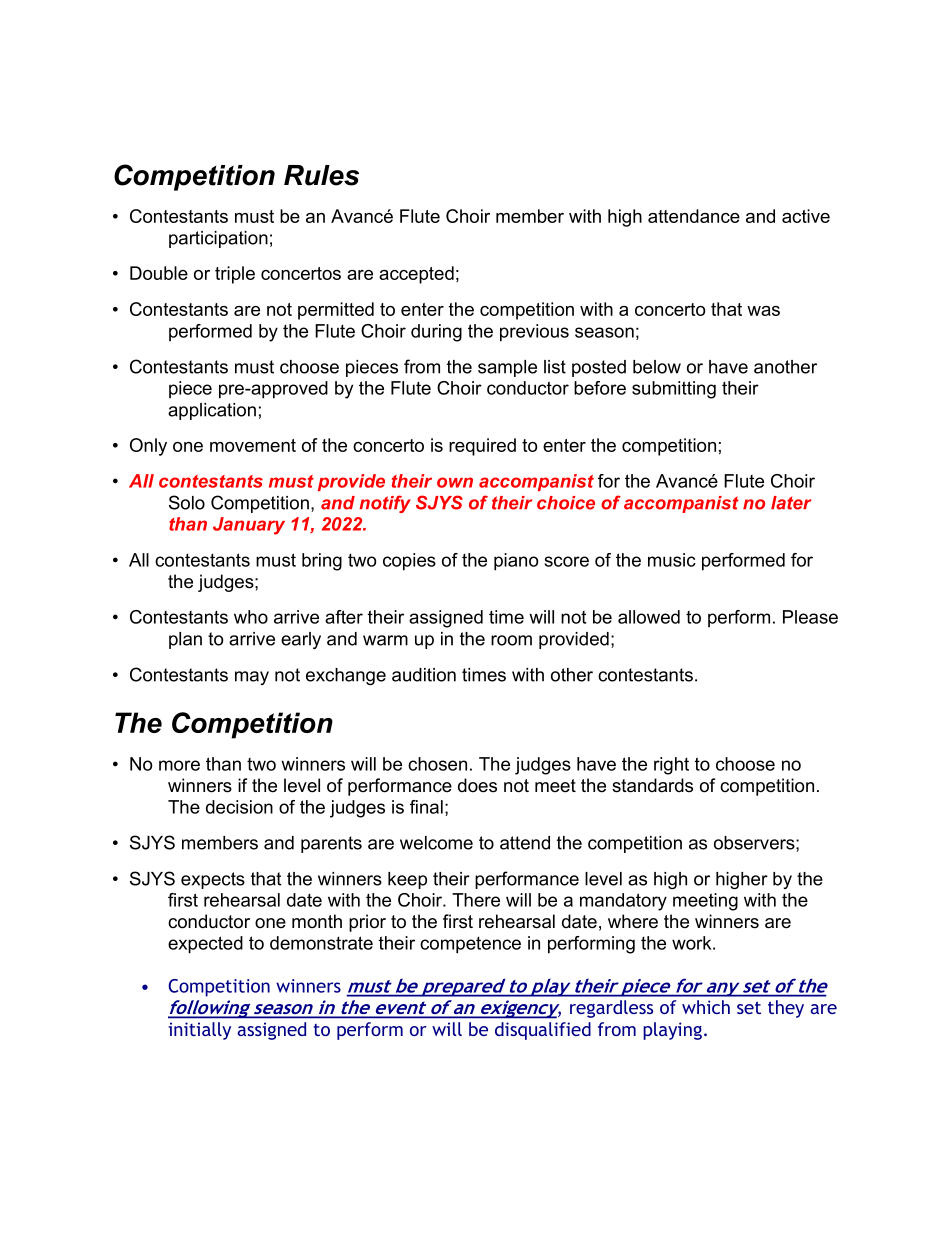 This screenshot has width=952, height=1233. What do you see at coordinates (806, 216) in the screenshot?
I see `active` at bounding box center [806, 216].
